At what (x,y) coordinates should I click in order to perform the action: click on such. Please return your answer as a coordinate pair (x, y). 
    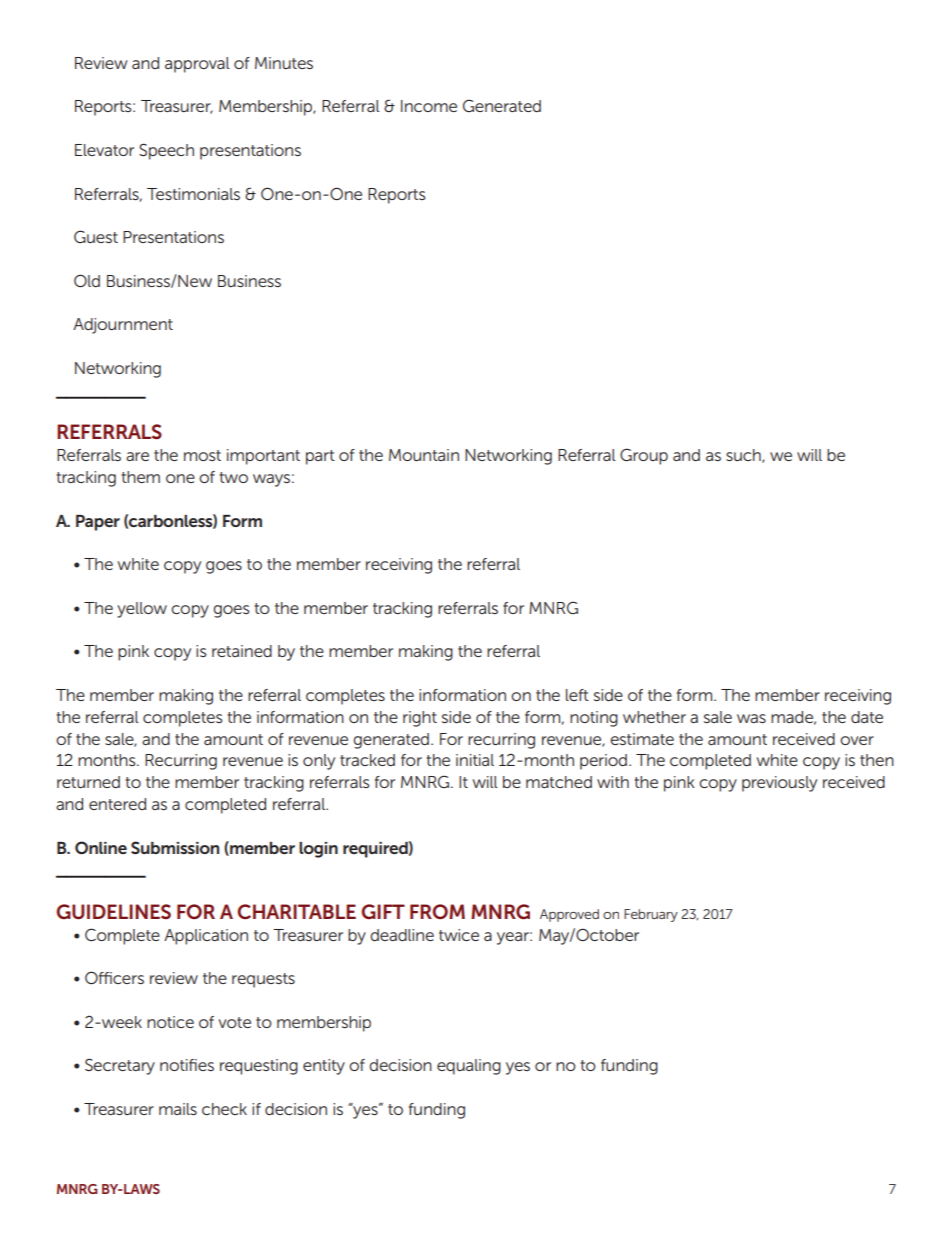
    Looking at the image, I should click on (744, 456).
